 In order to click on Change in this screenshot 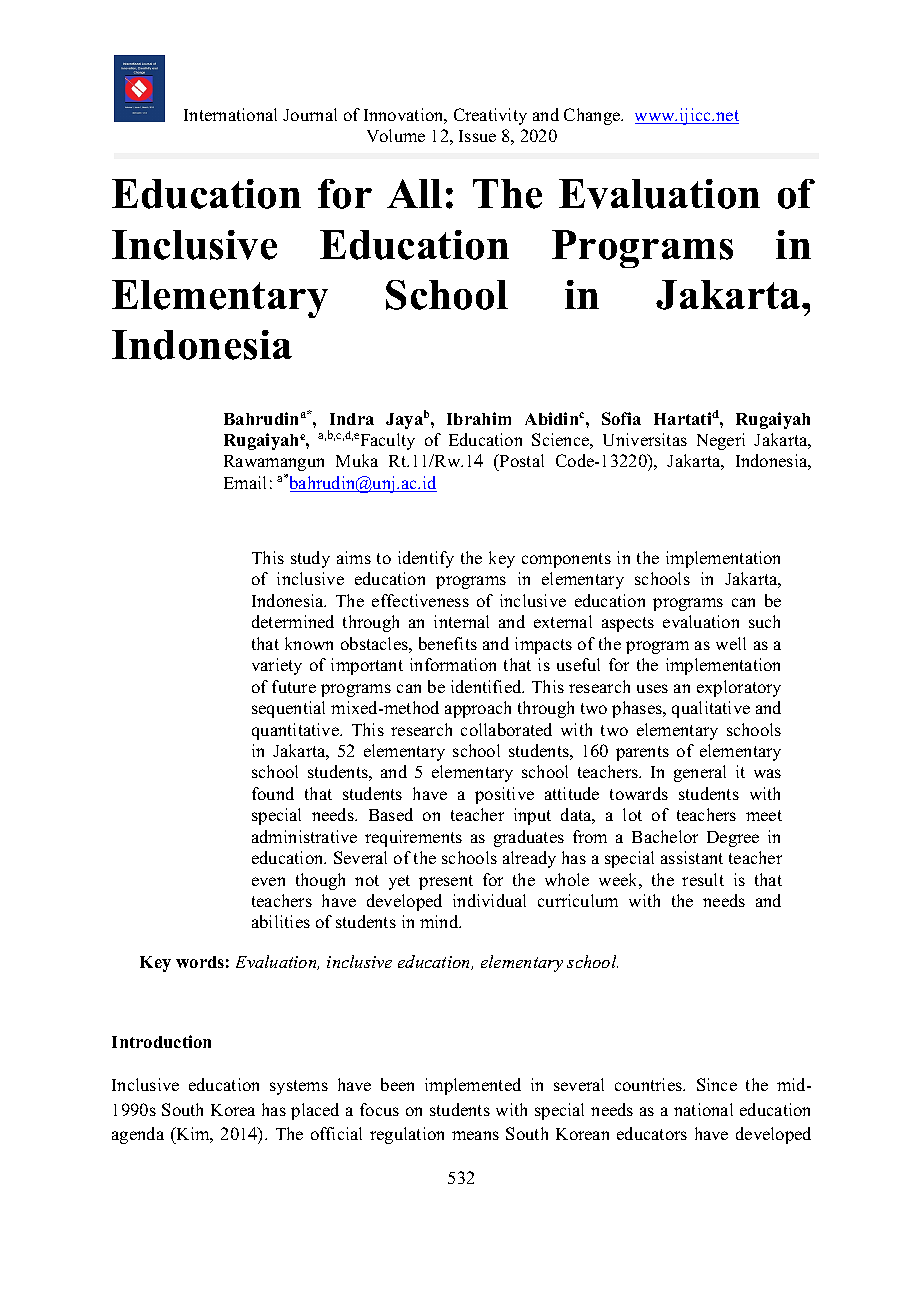, I will do `click(593, 116)`.
